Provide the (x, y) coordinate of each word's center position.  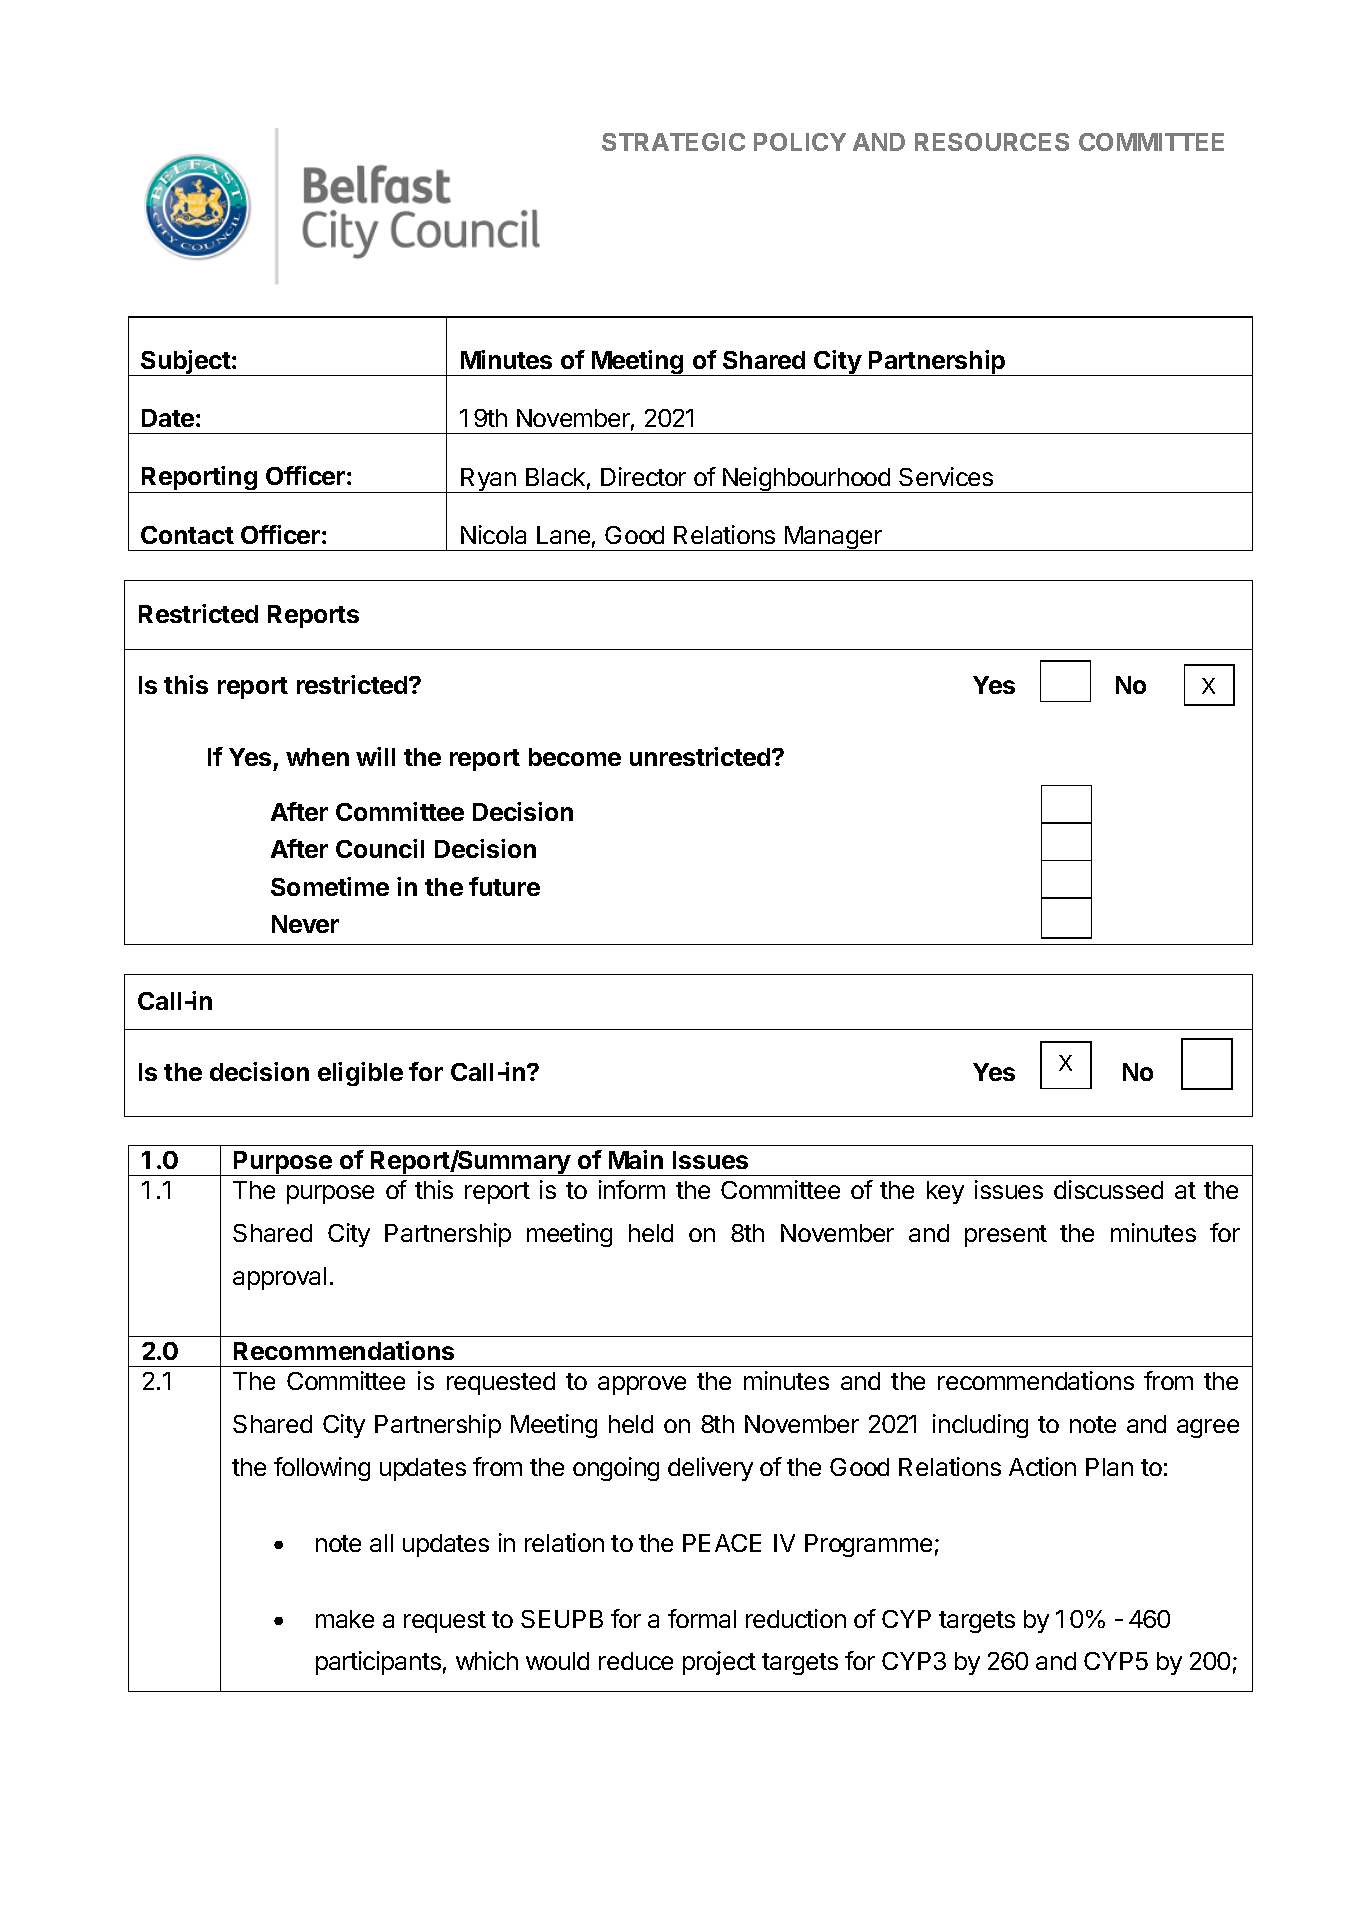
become (575, 757)
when (317, 757)
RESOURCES (992, 142)
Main (636, 1159)
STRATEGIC (673, 142)
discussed (1108, 1189)
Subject (185, 363)
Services (946, 476)
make (345, 1619)
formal (702, 1618)
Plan (1109, 1467)
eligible (360, 1074)
